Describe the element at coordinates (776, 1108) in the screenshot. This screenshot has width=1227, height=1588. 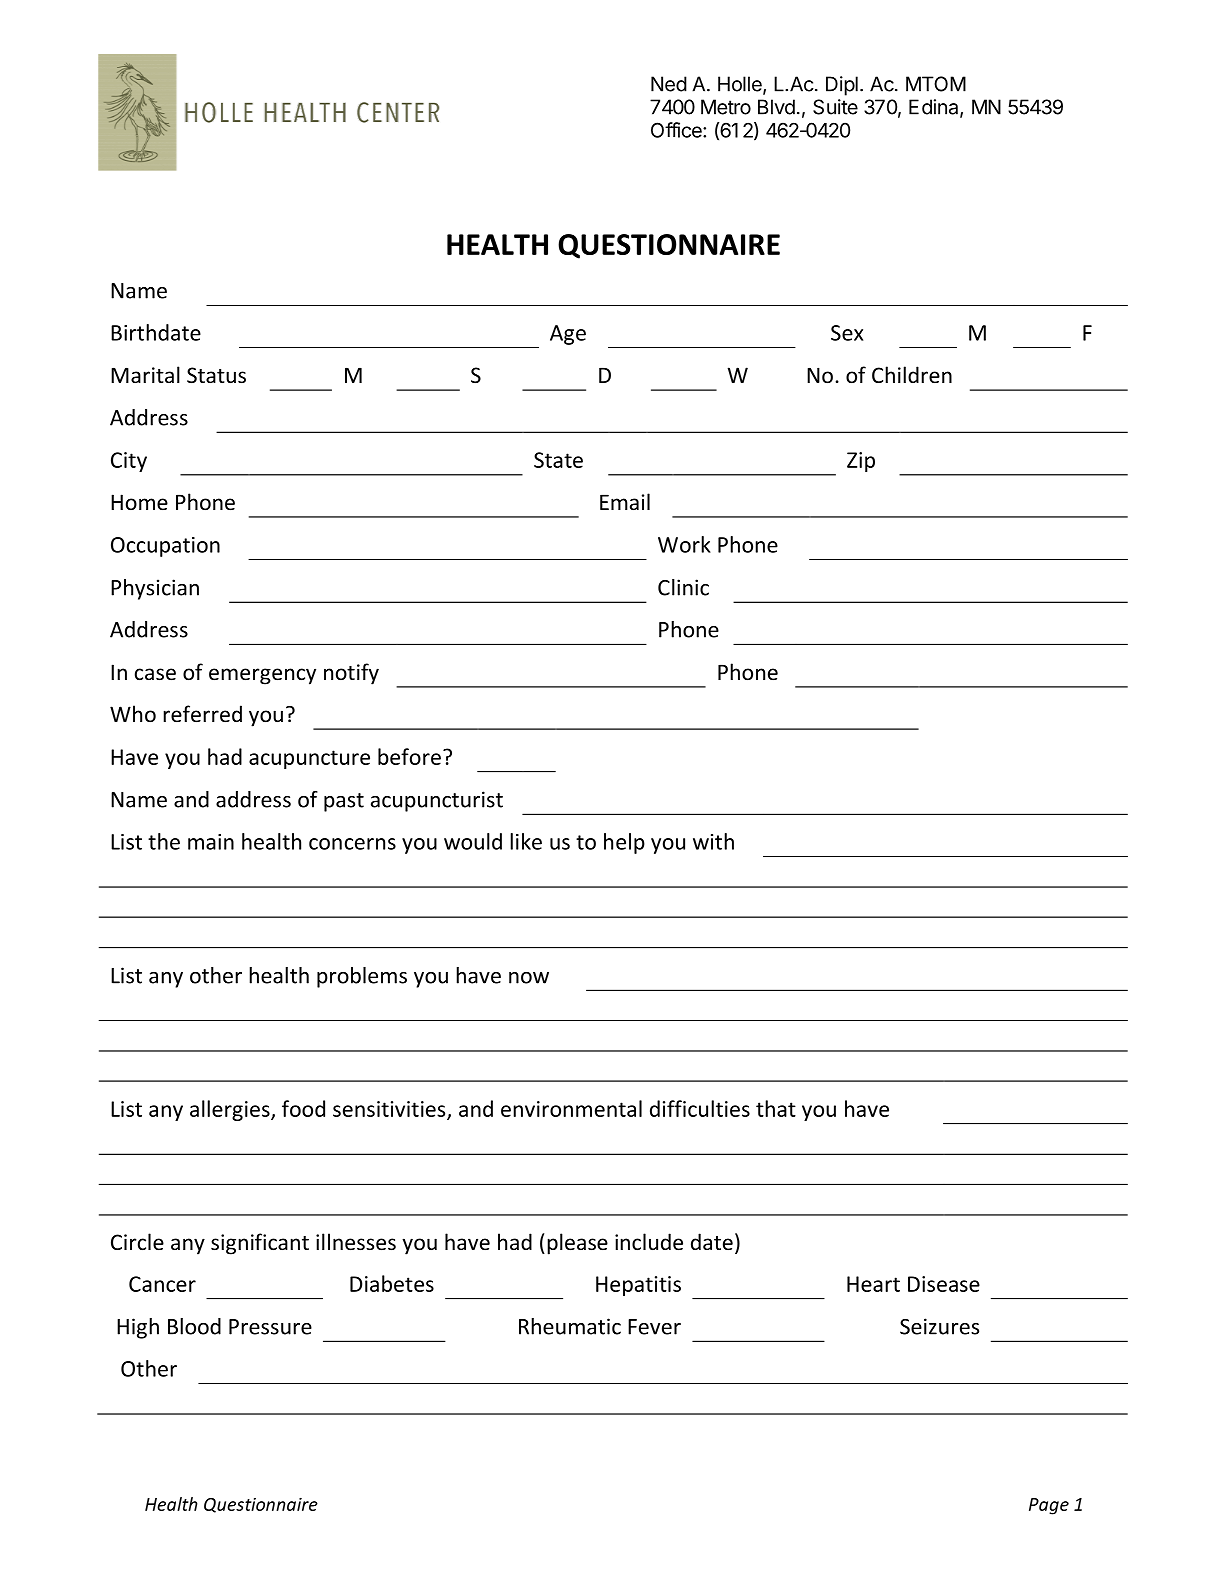
I see `that` at that location.
